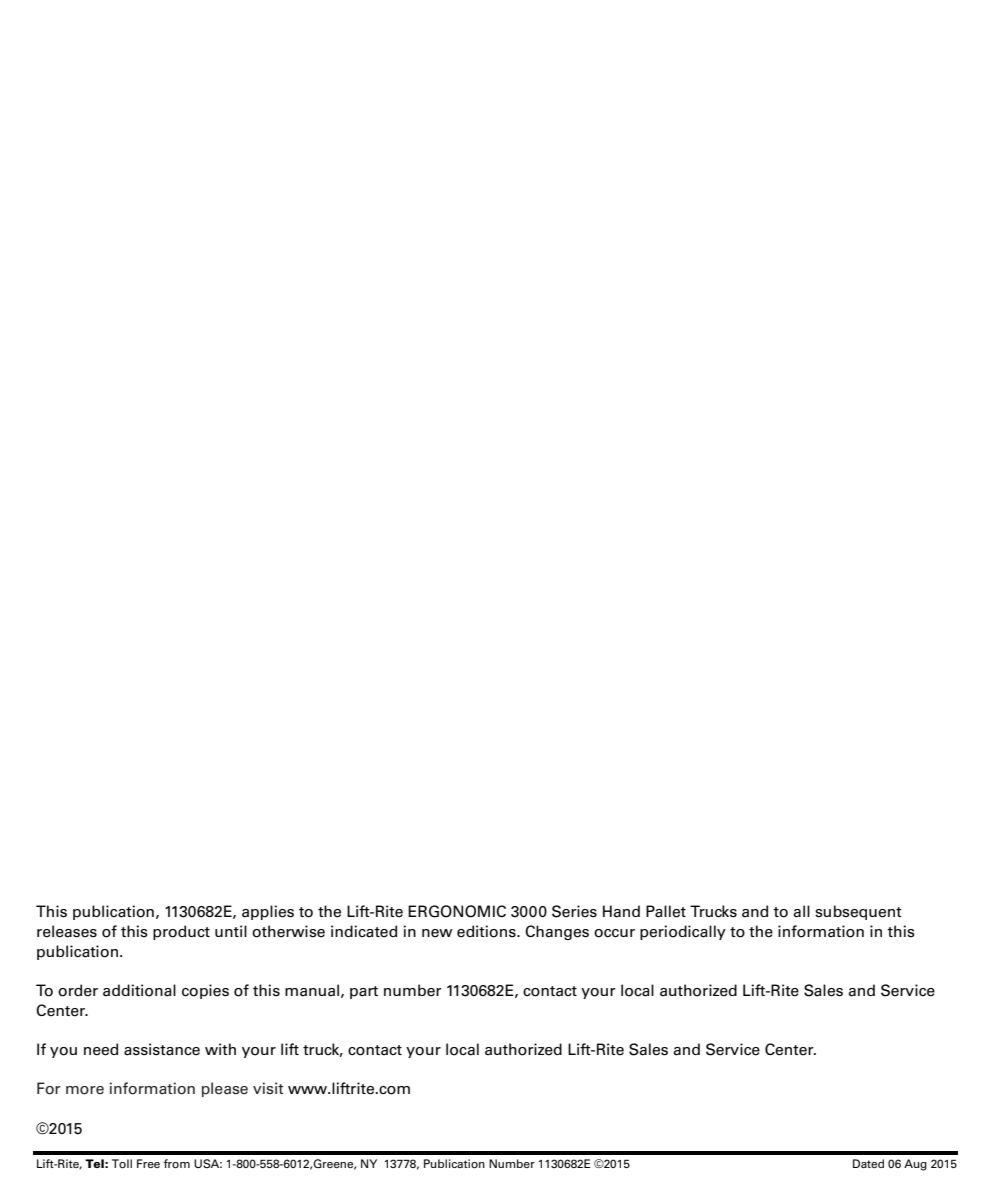 This page has height=1204, width=991. I want to click on with, so click(220, 1049).
